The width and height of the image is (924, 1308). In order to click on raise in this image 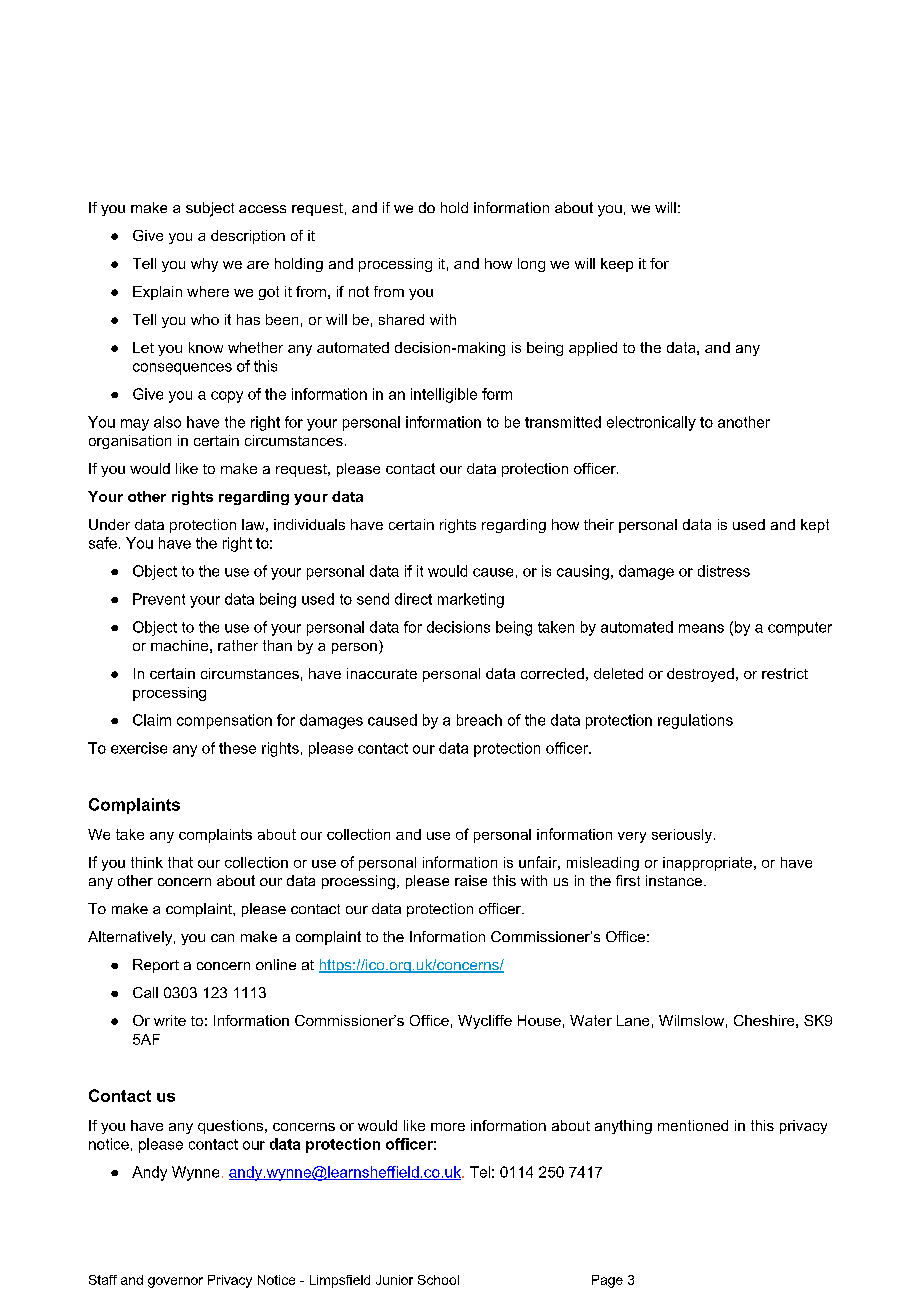, I will do `click(471, 880)`.
